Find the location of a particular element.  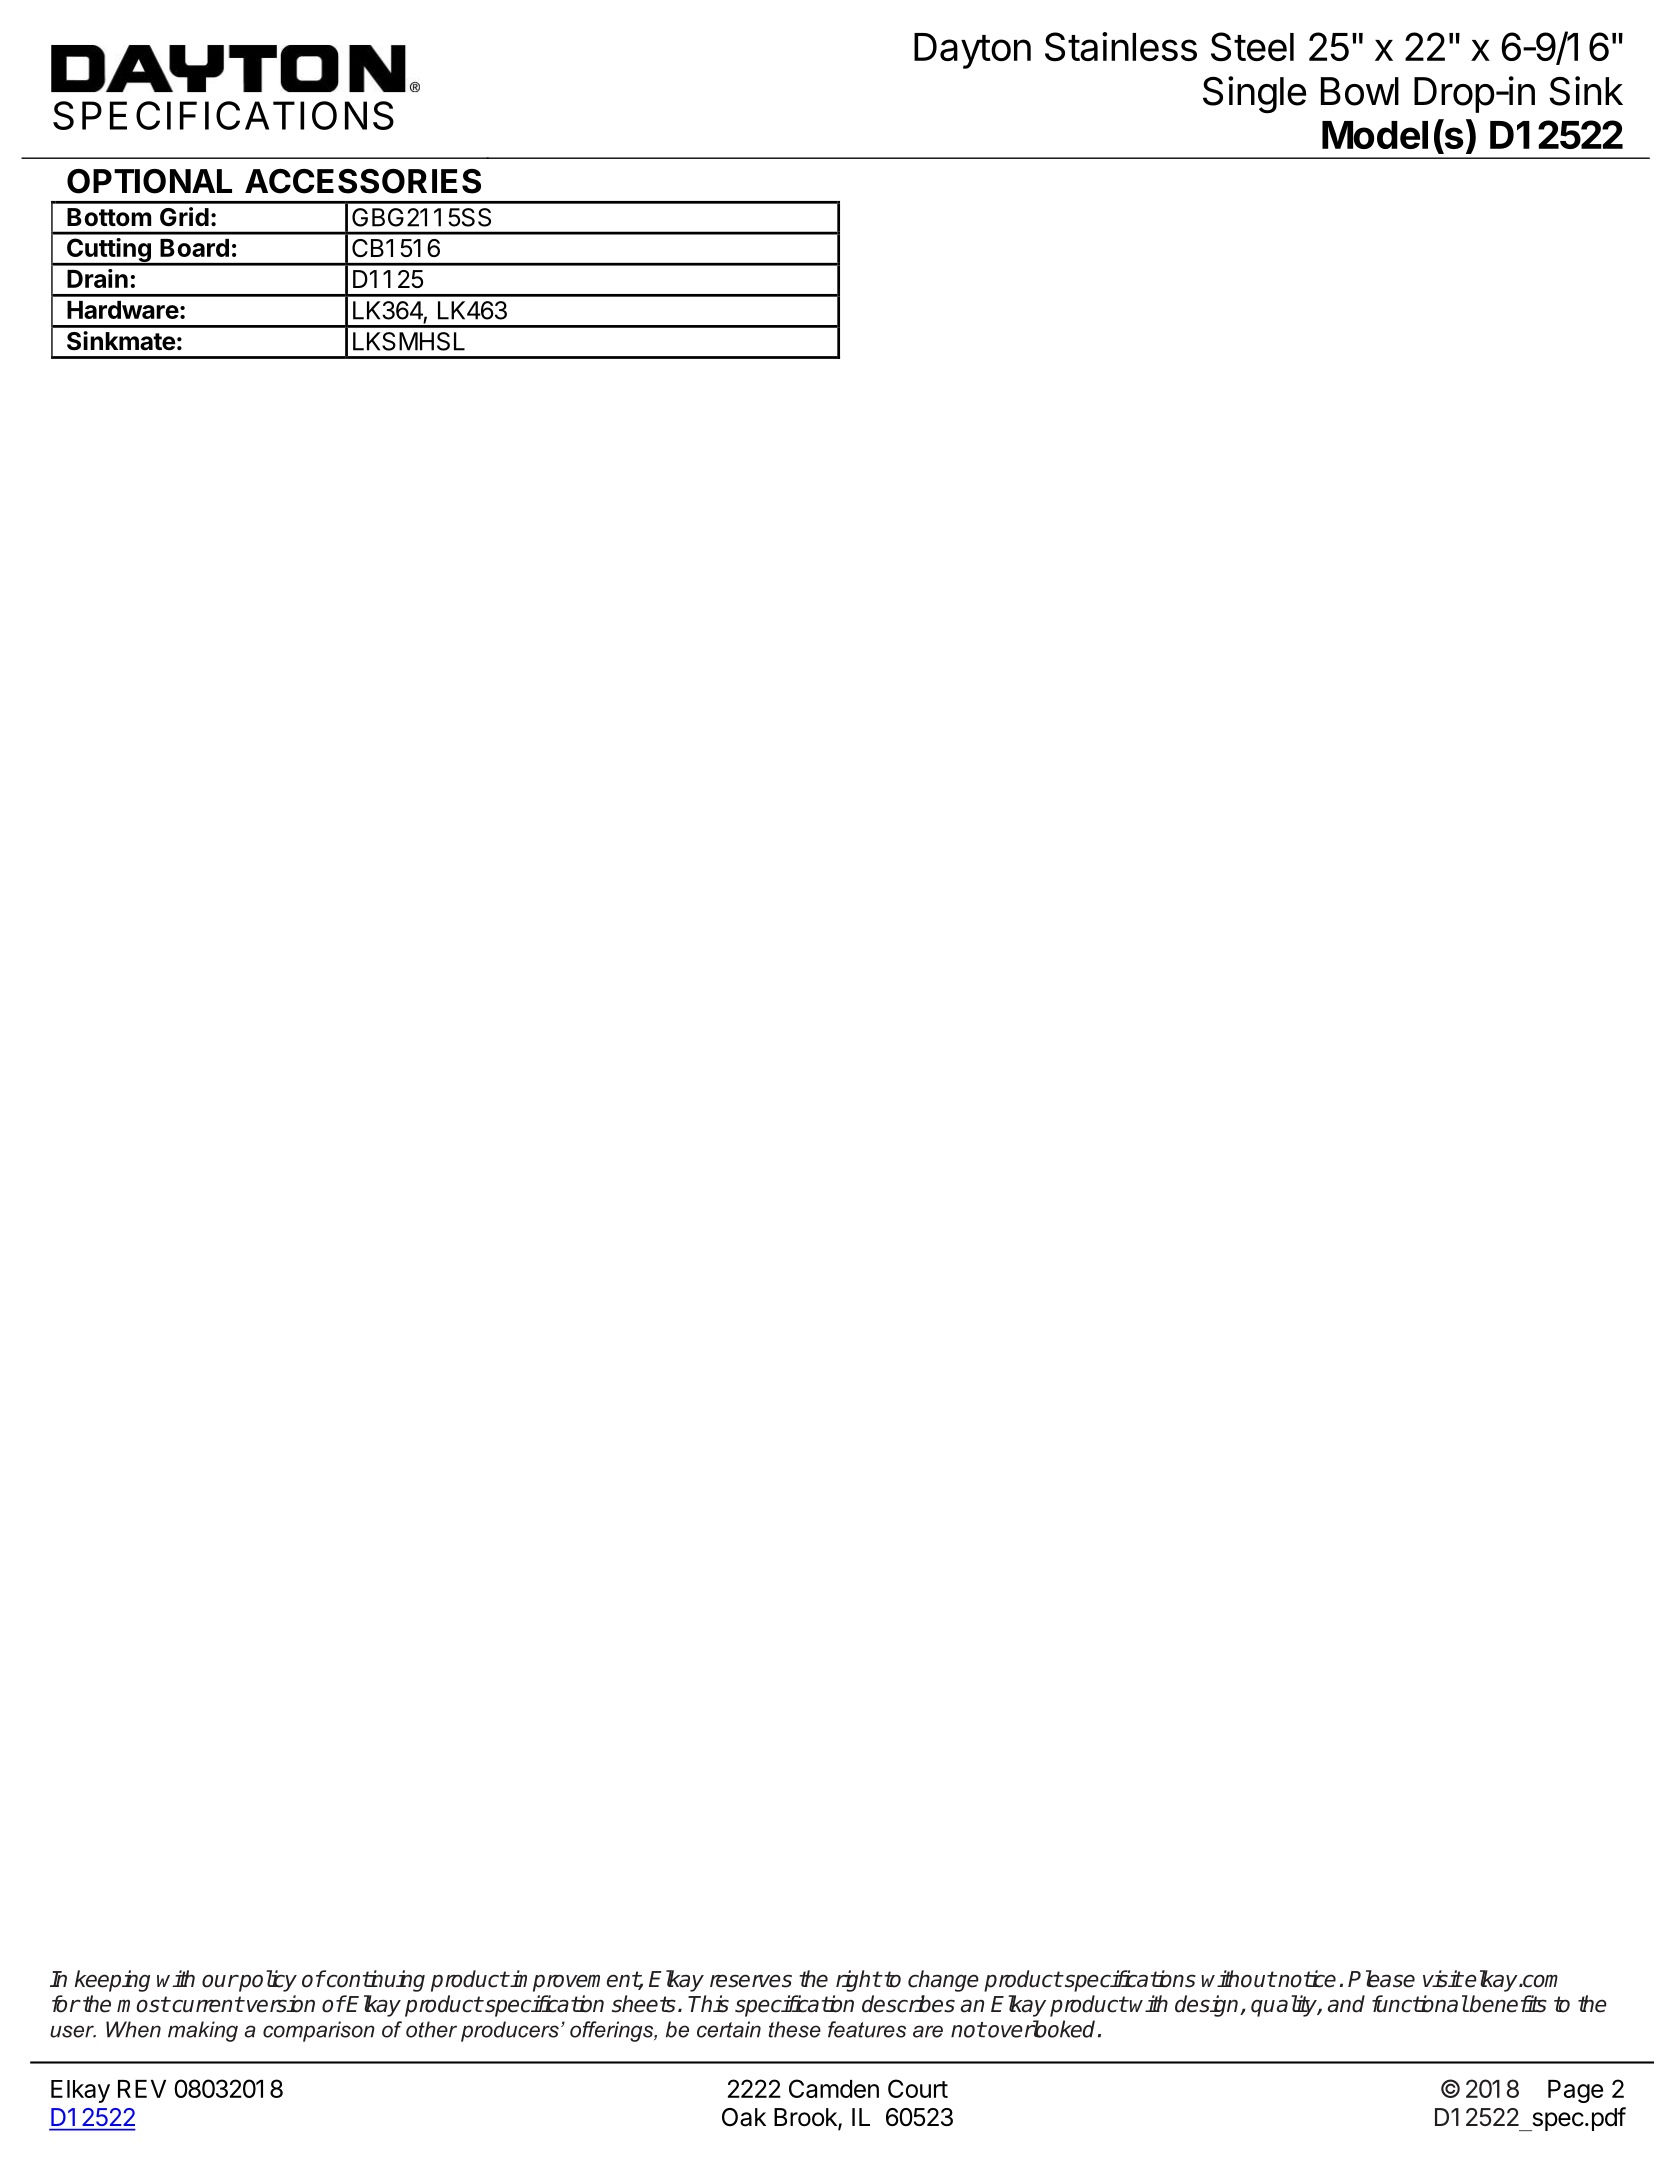

OPTIONAL is located at coordinates (149, 181).
